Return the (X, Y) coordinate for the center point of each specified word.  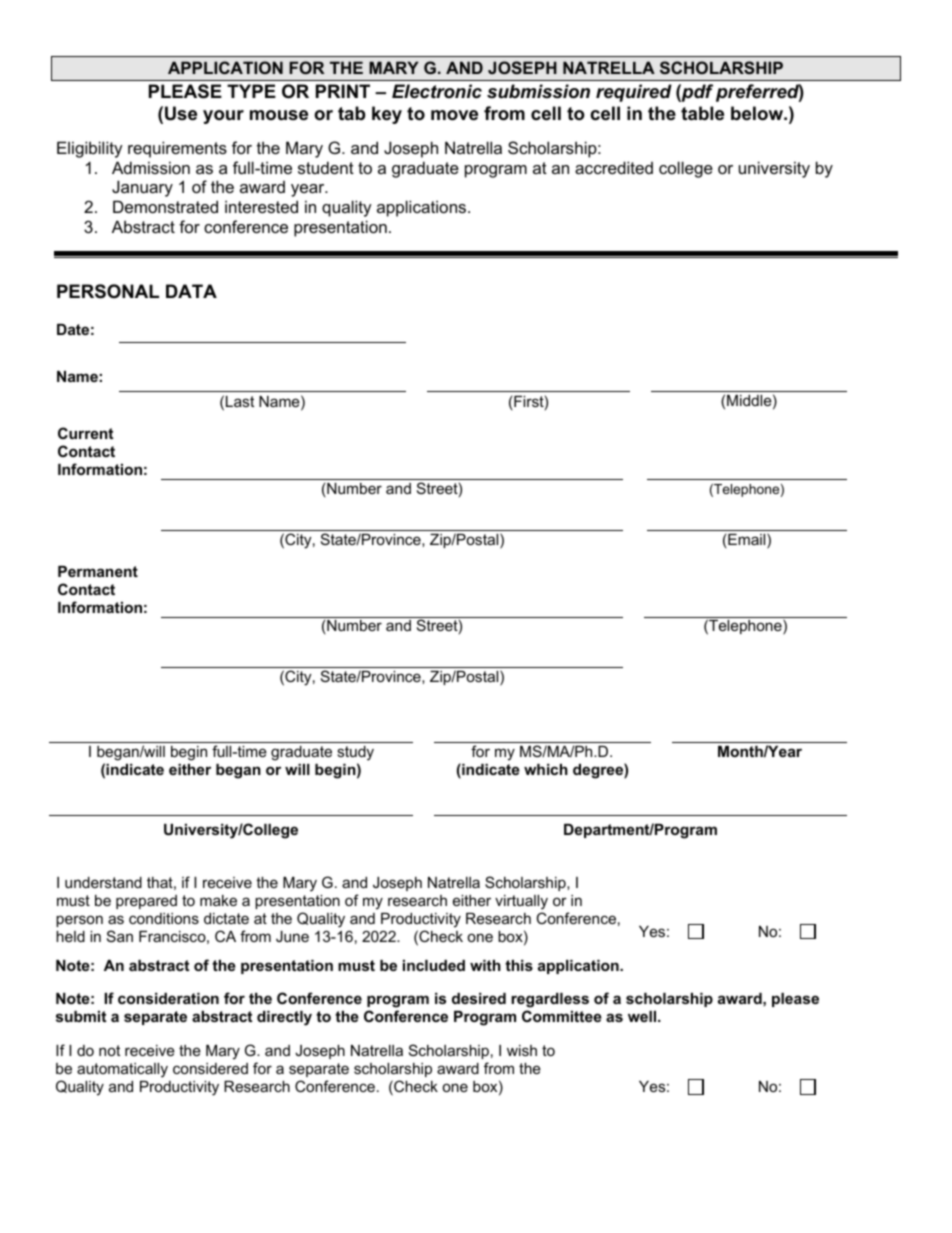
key (387, 115)
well (643, 1016)
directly (284, 1018)
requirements (177, 149)
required (634, 93)
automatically (122, 1070)
